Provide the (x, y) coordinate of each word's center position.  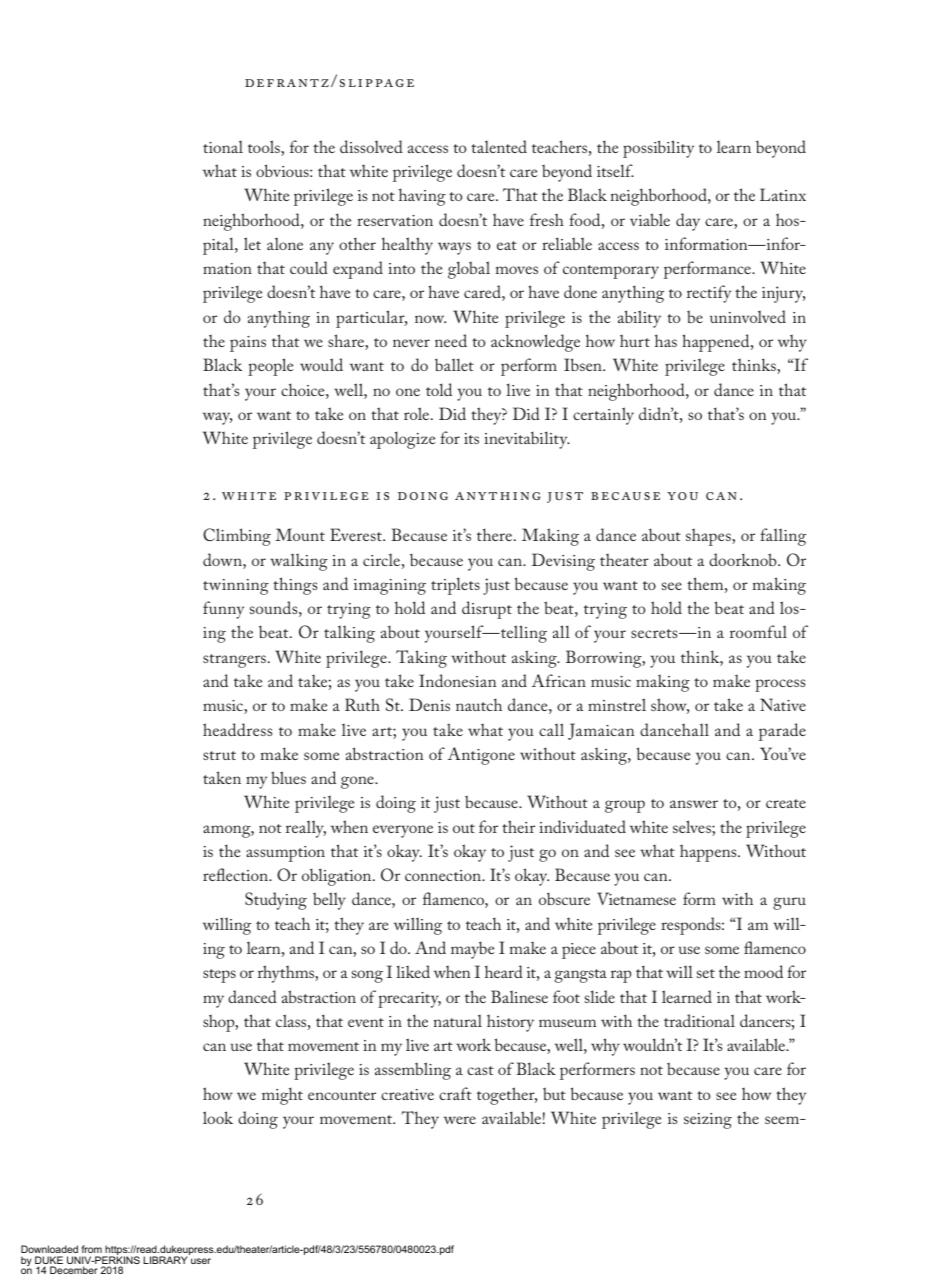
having (422, 197)
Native (783, 704)
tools (265, 148)
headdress (237, 729)
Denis (429, 704)
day (688, 222)
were (460, 1120)
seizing (708, 1121)
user (201, 1261)
